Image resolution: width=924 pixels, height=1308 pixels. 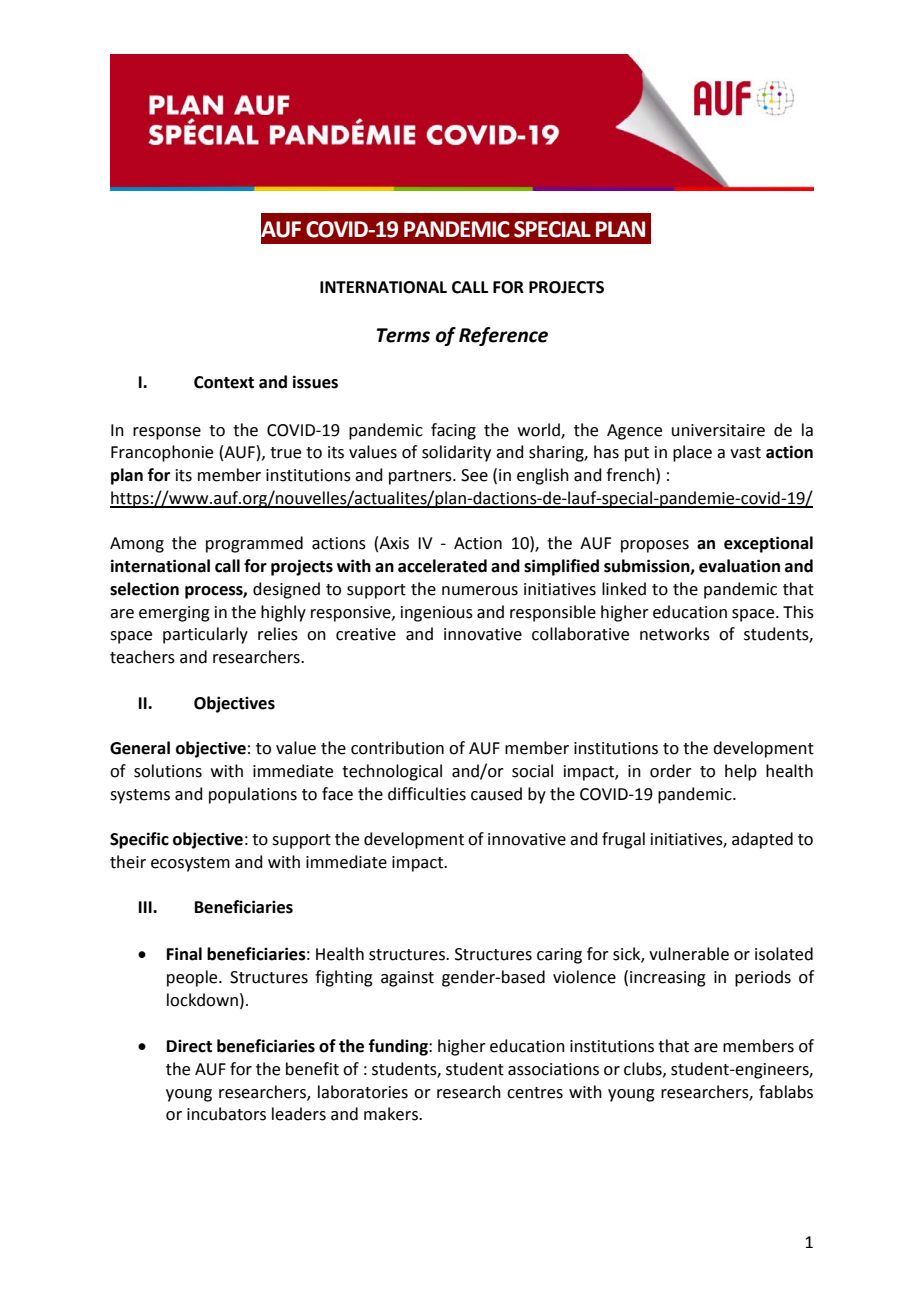 What do you see at coordinates (644, 1069) in the page?
I see `clubs` at bounding box center [644, 1069].
